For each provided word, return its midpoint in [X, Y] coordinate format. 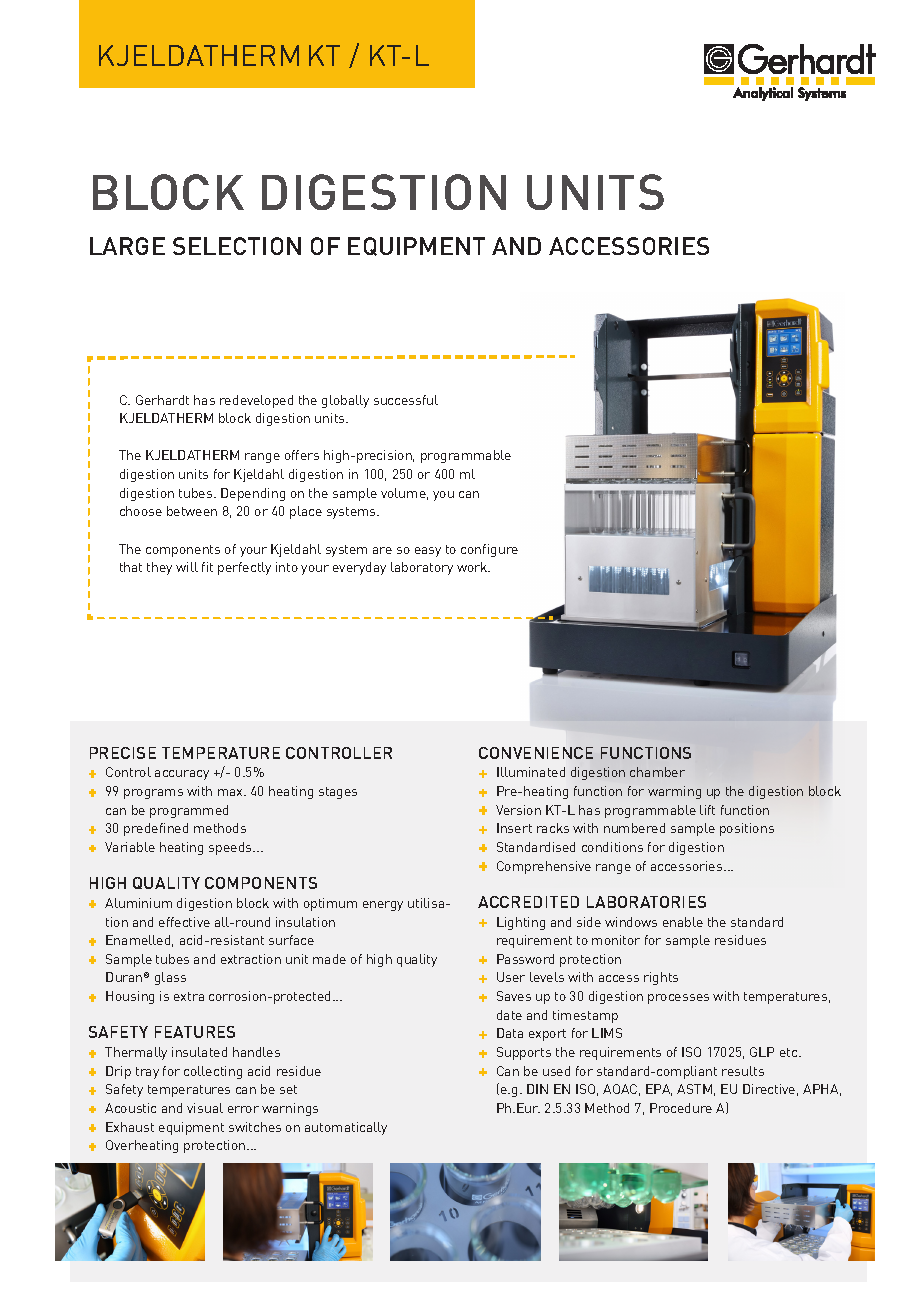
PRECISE [123, 753]
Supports [524, 1053]
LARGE [127, 246]
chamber [657, 772]
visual [205, 1108]
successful [406, 400]
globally [345, 401]
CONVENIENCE [536, 753]
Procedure [681, 1108]
